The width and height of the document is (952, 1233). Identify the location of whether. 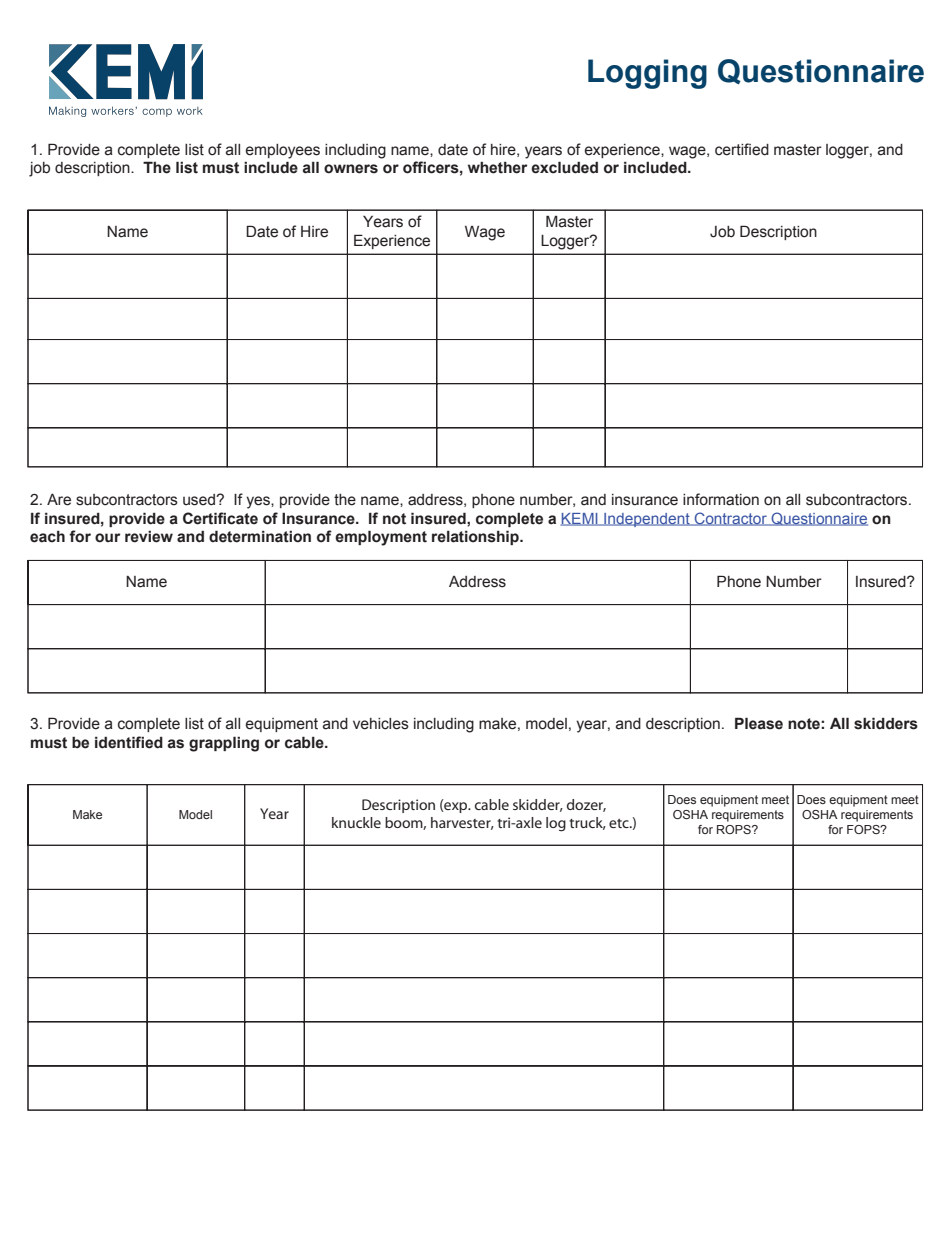
(497, 168).
